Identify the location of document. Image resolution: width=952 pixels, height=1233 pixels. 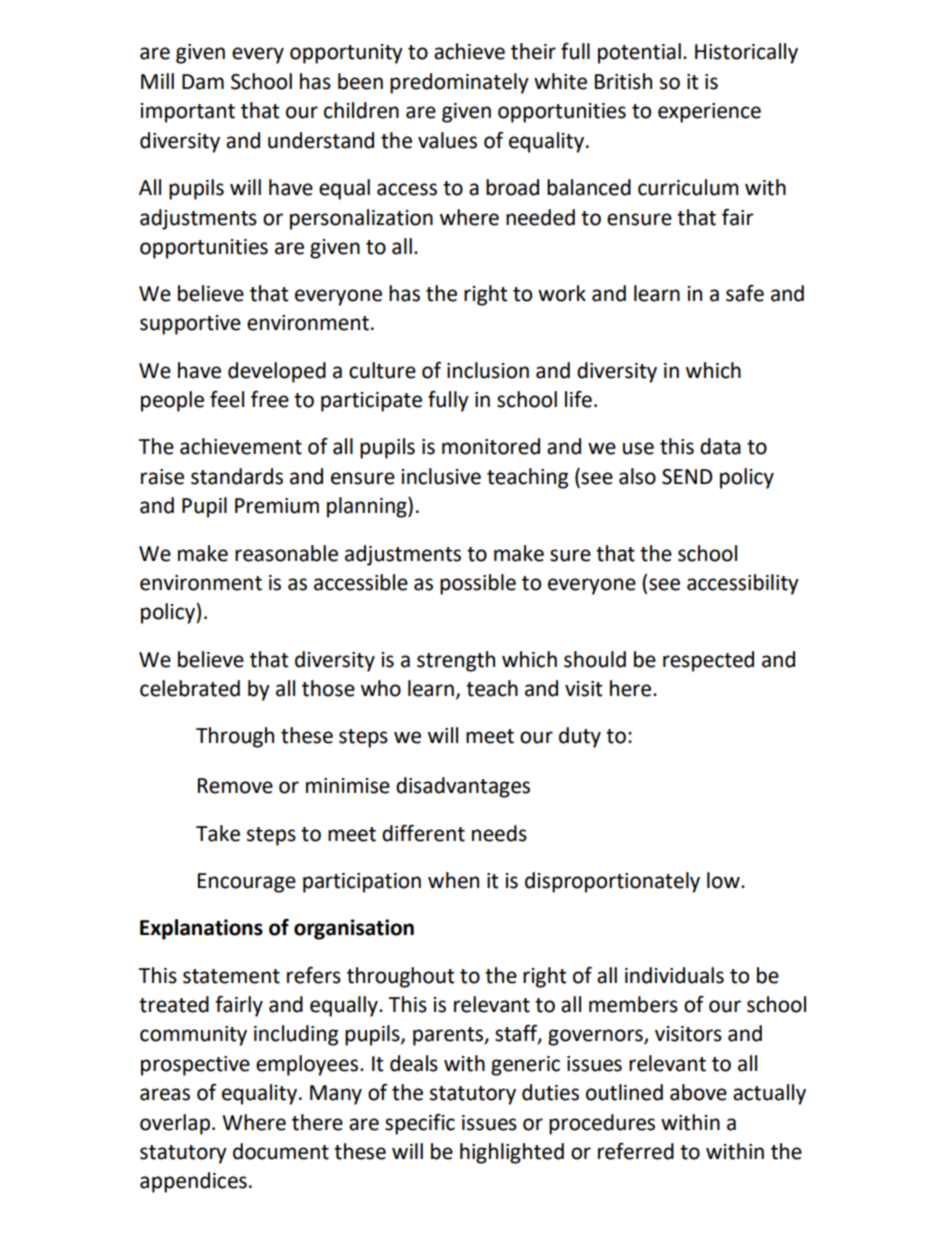
(281, 1151).
